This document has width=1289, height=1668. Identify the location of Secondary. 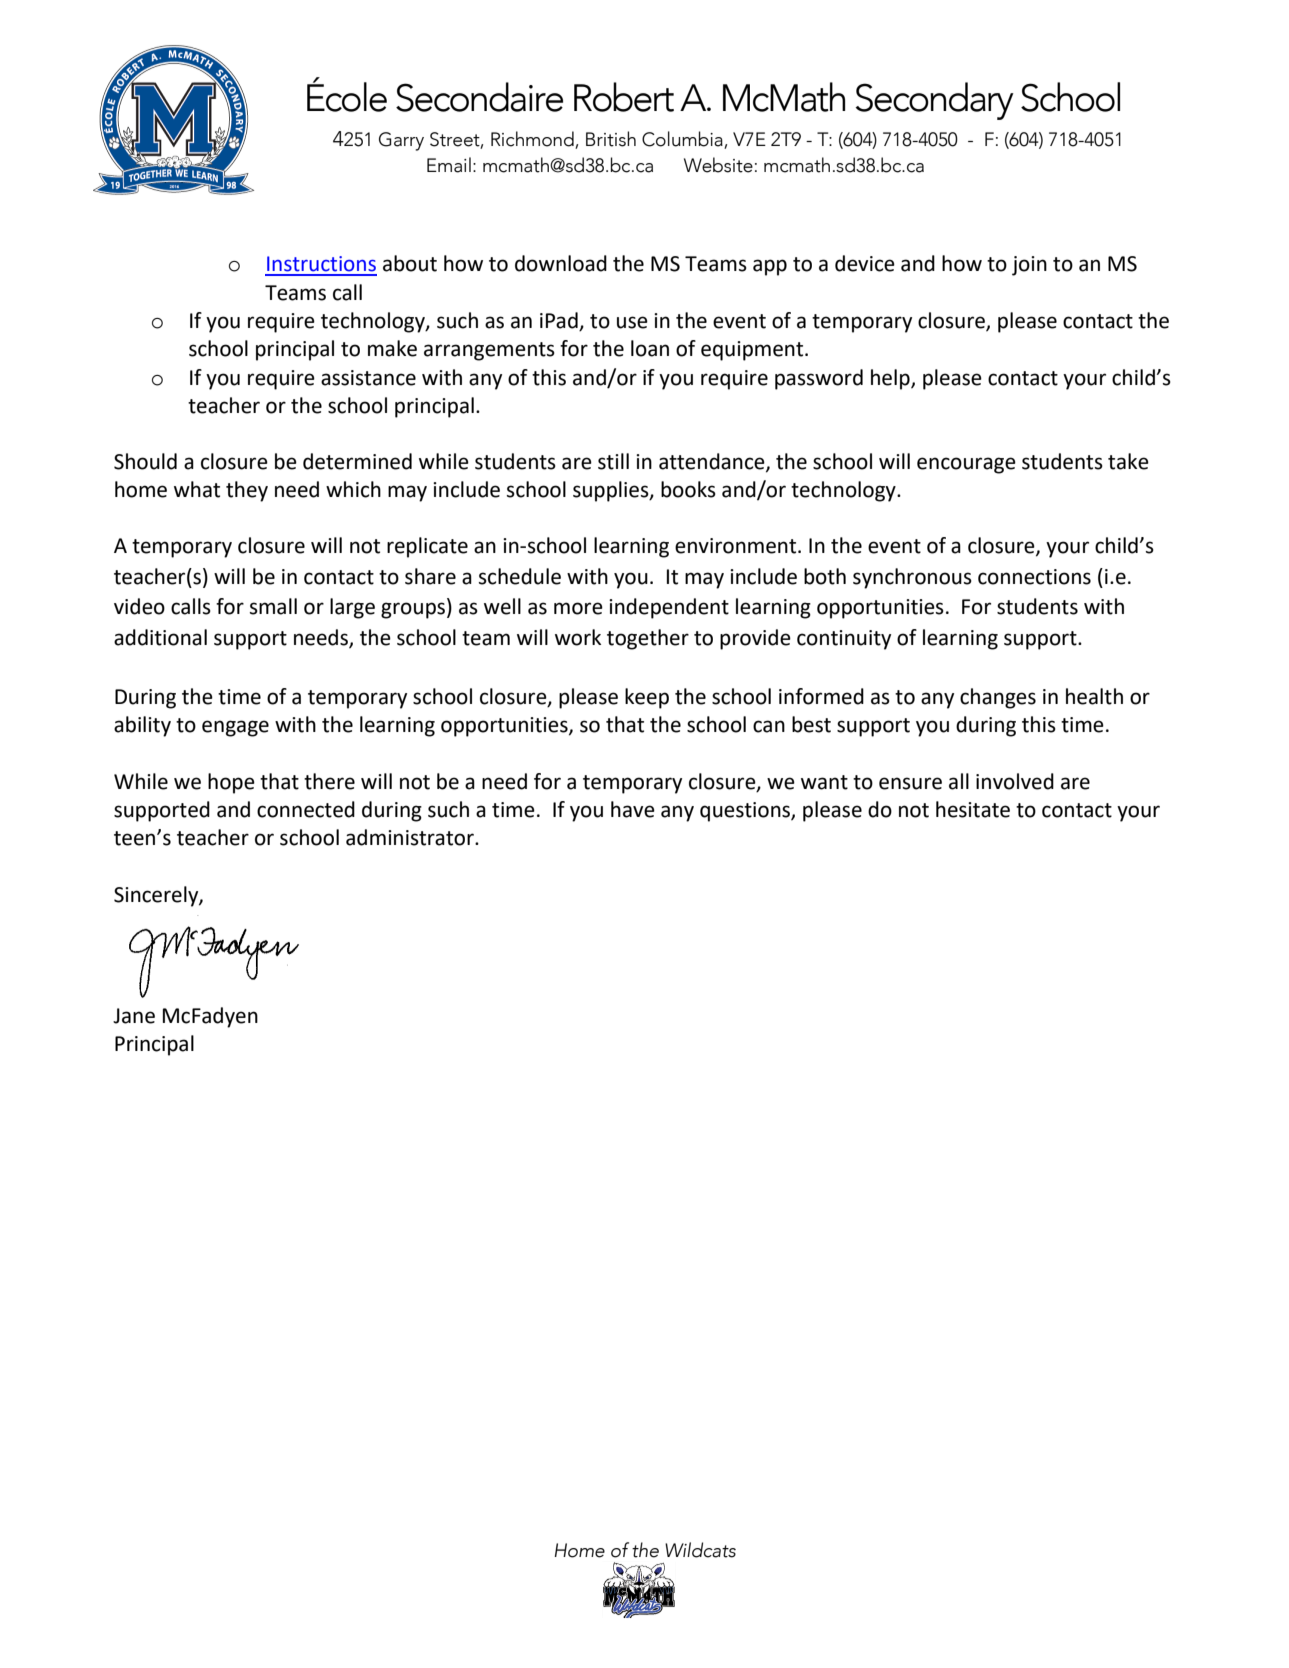
(934, 101).
